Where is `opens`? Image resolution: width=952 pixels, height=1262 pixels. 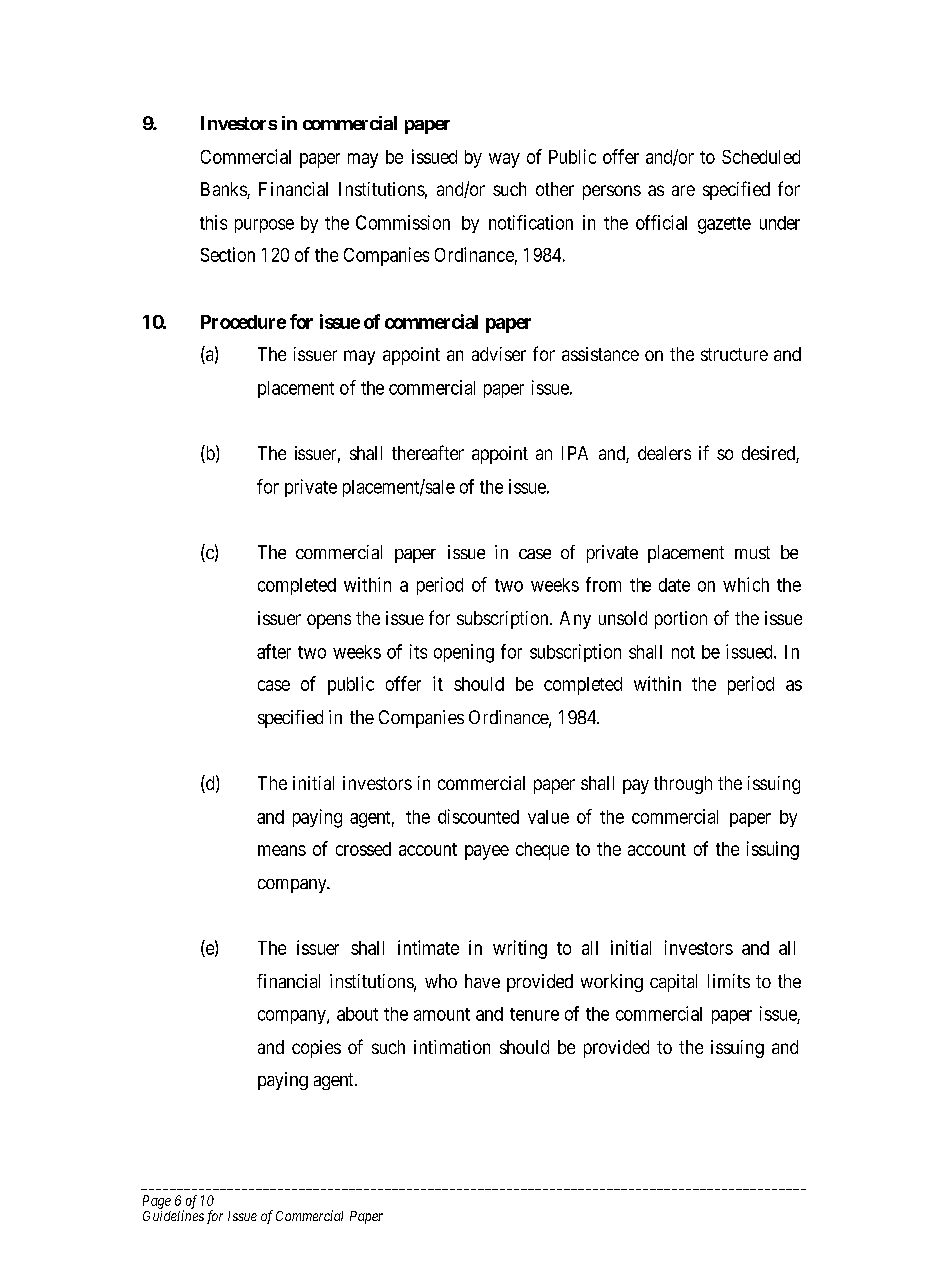
opens is located at coordinates (329, 621).
